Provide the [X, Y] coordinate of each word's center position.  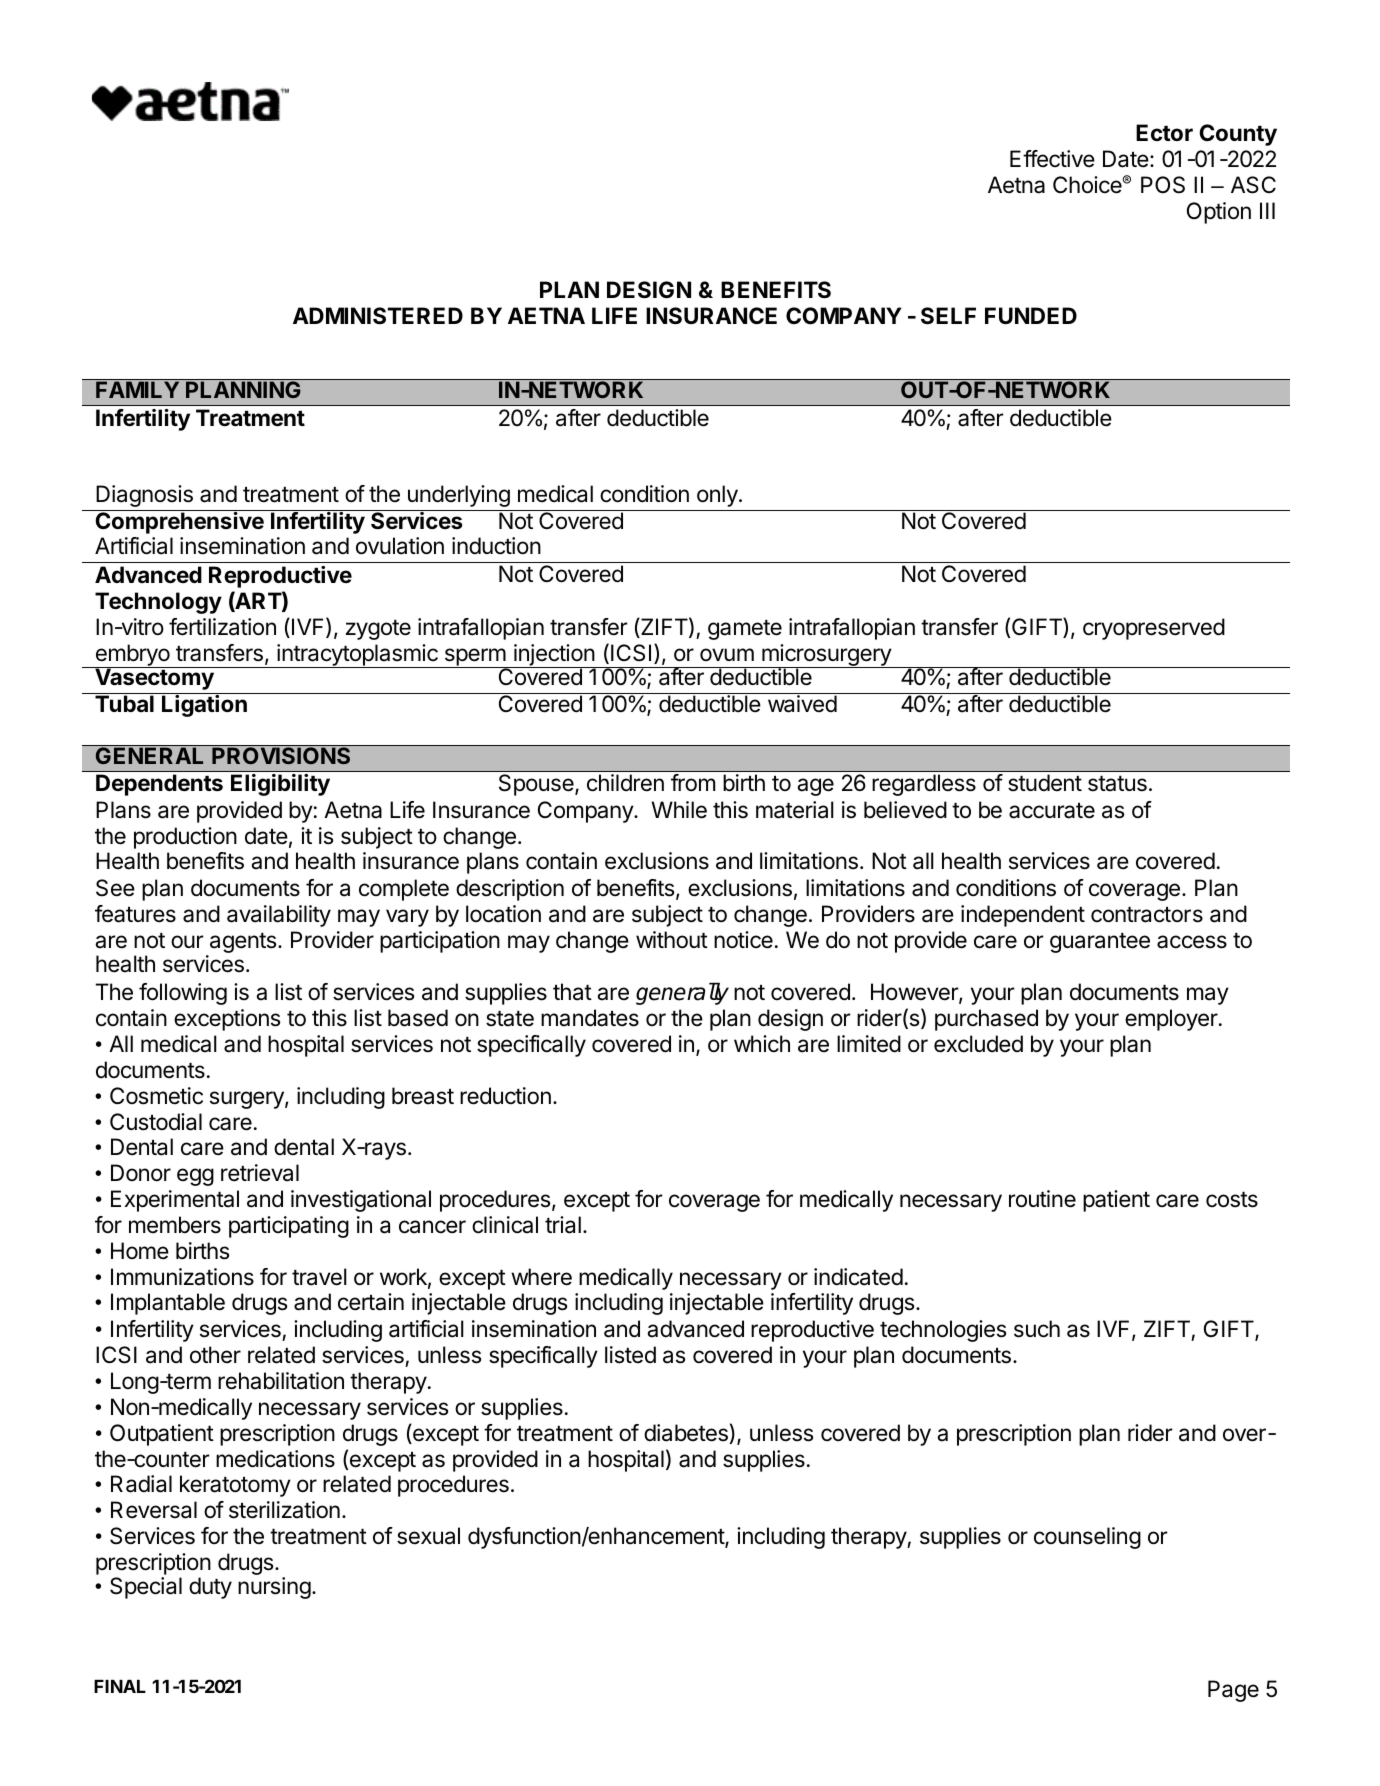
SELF [948, 316]
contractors [1147, 915]
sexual [428, 1536]
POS [1163, 185]
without [672, 940]
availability [279, 916]
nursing [274, 1588]
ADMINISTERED [378, 316]
